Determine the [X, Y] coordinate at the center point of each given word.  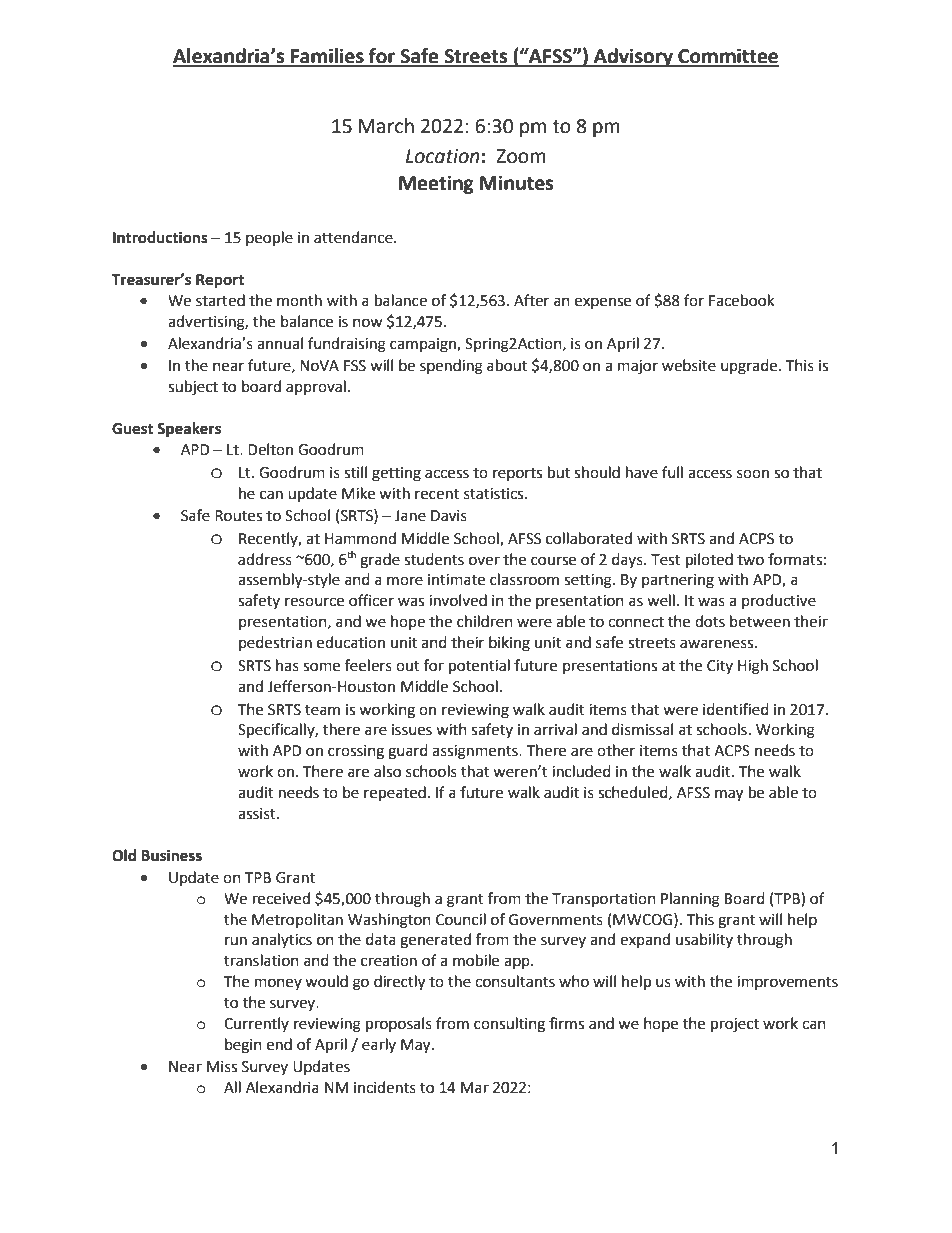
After [531, 300]
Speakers [189, 430]
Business [171, 855]
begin [243, 1046]
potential [479, 667]
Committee [727, 57]
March [386, 126]
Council [461, 919]
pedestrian [275, 643]
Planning [690, 900]
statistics [495, 494]
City [720, 667]
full [672, 472]
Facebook [741, 300]
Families [327, 57]
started [220, 300]
